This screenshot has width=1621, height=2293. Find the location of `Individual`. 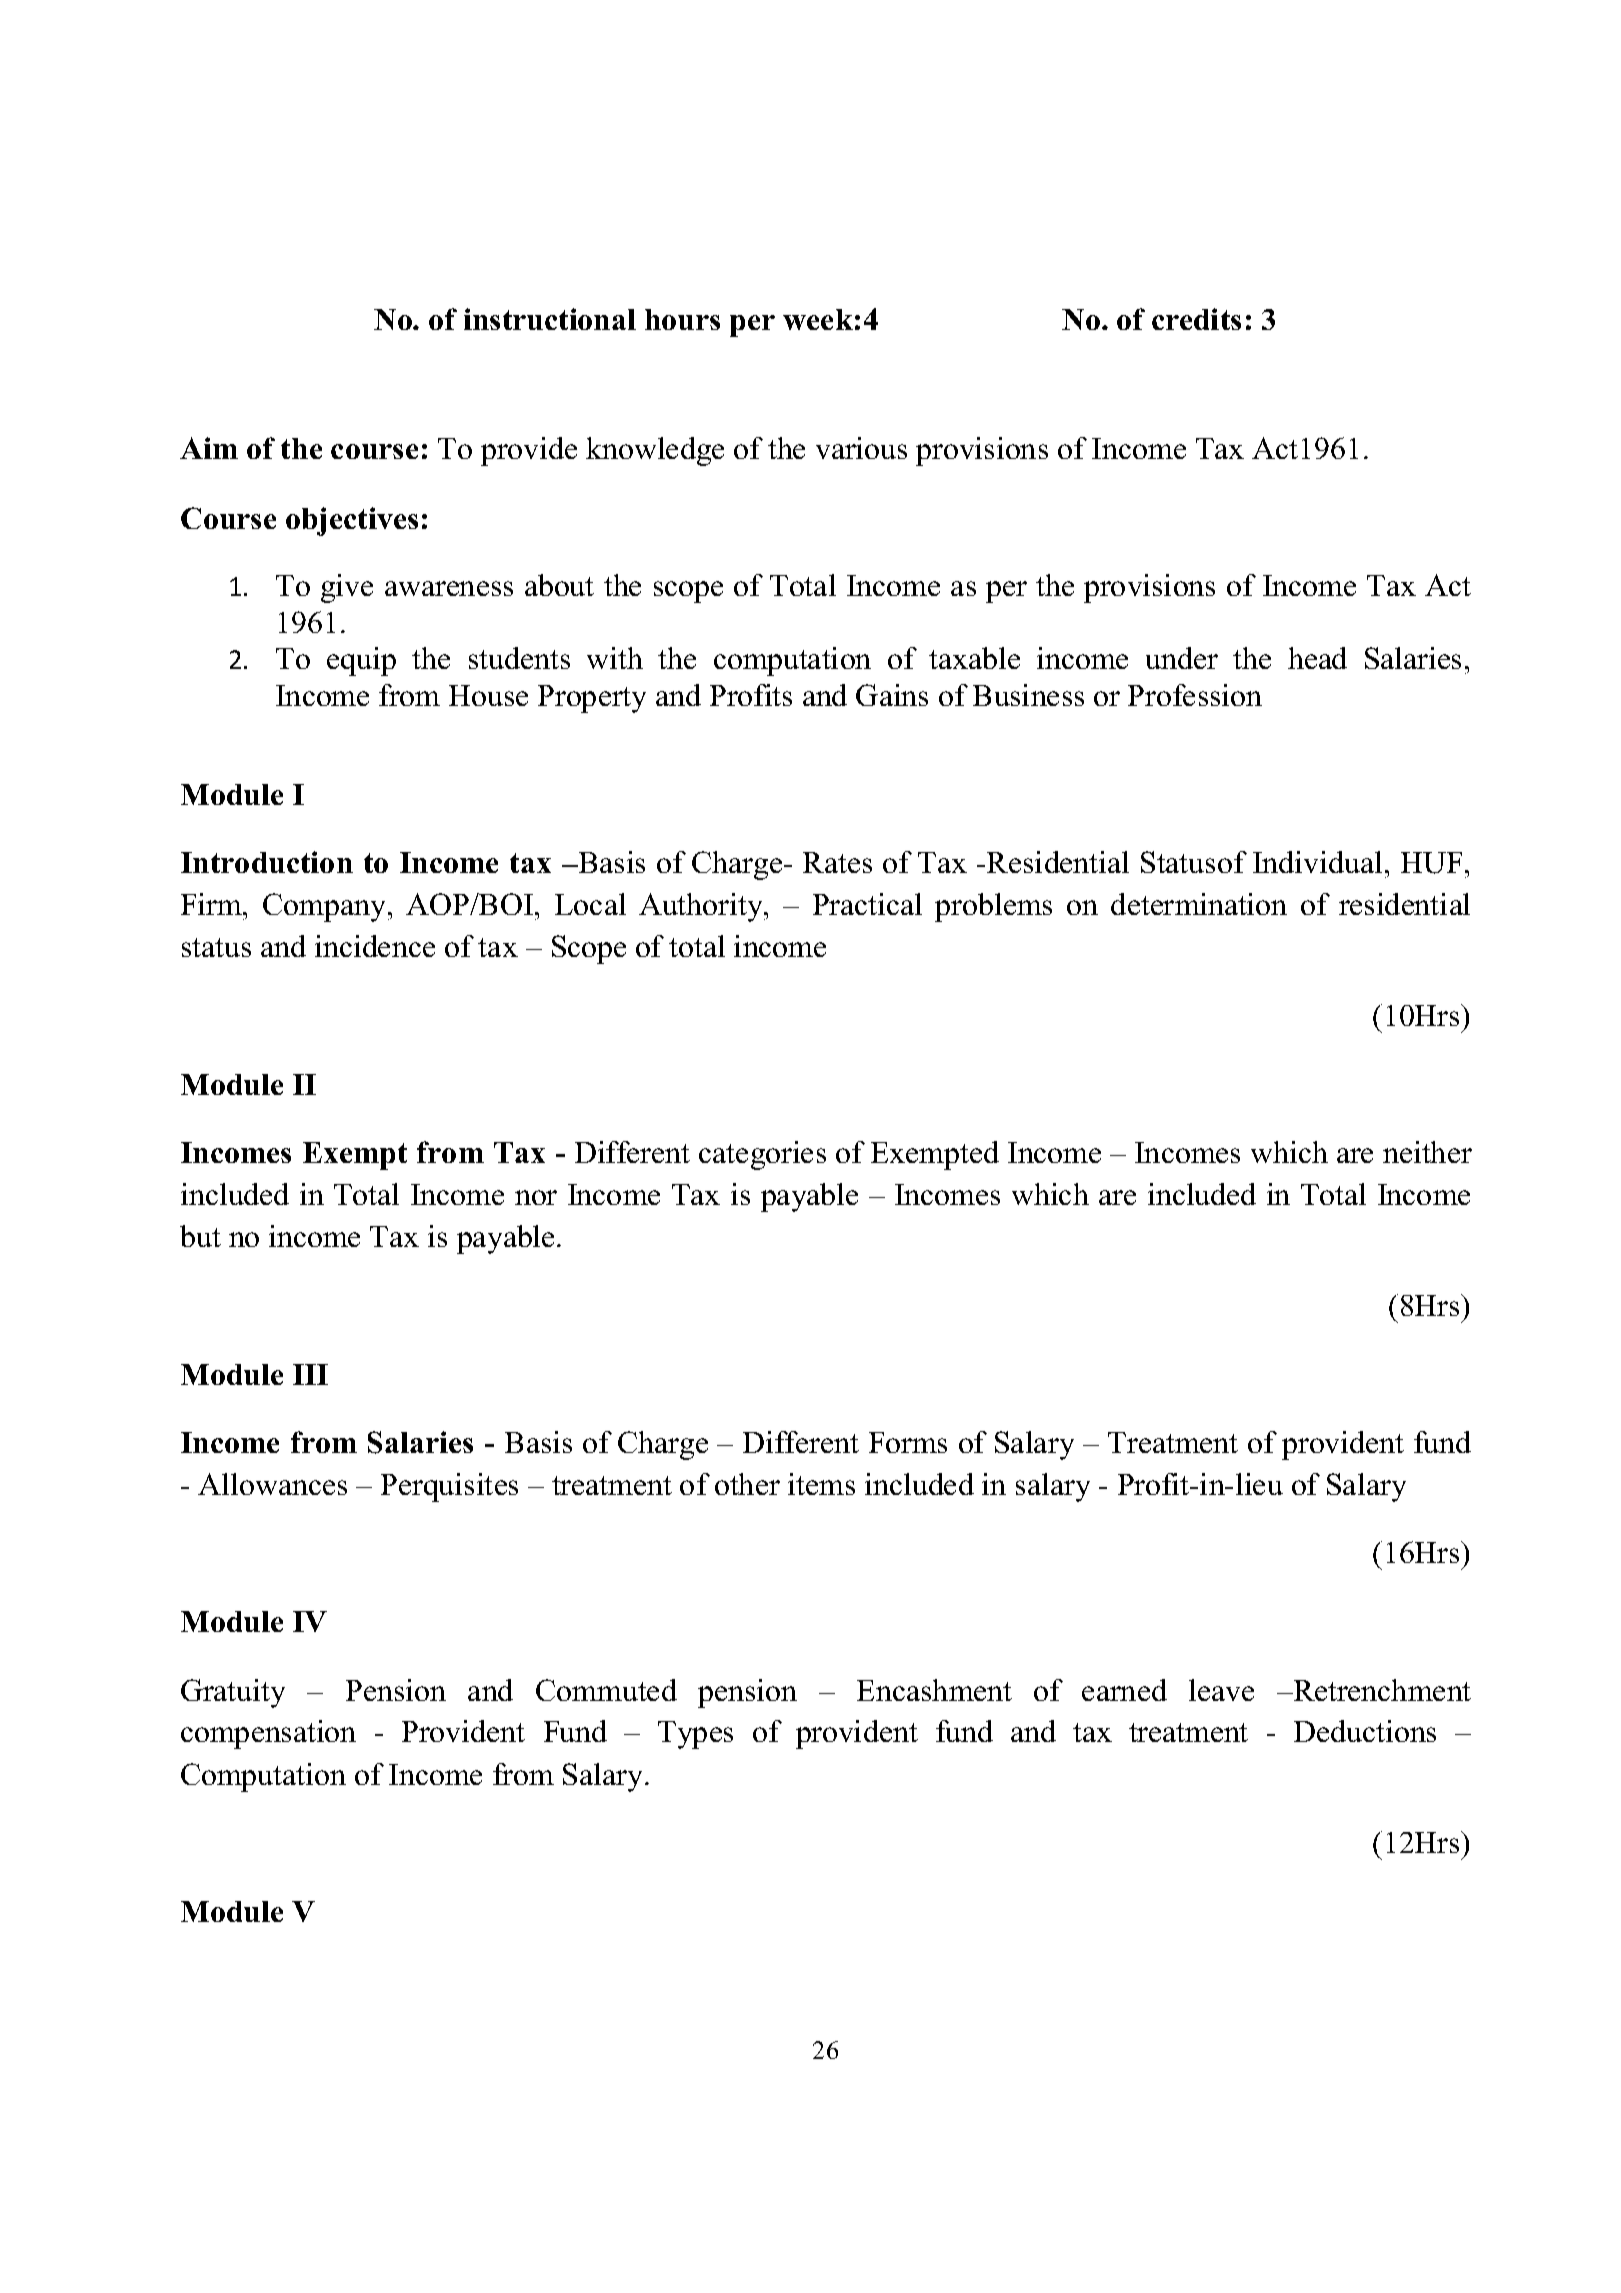

Individual is located at coordinates (1317, 862).
